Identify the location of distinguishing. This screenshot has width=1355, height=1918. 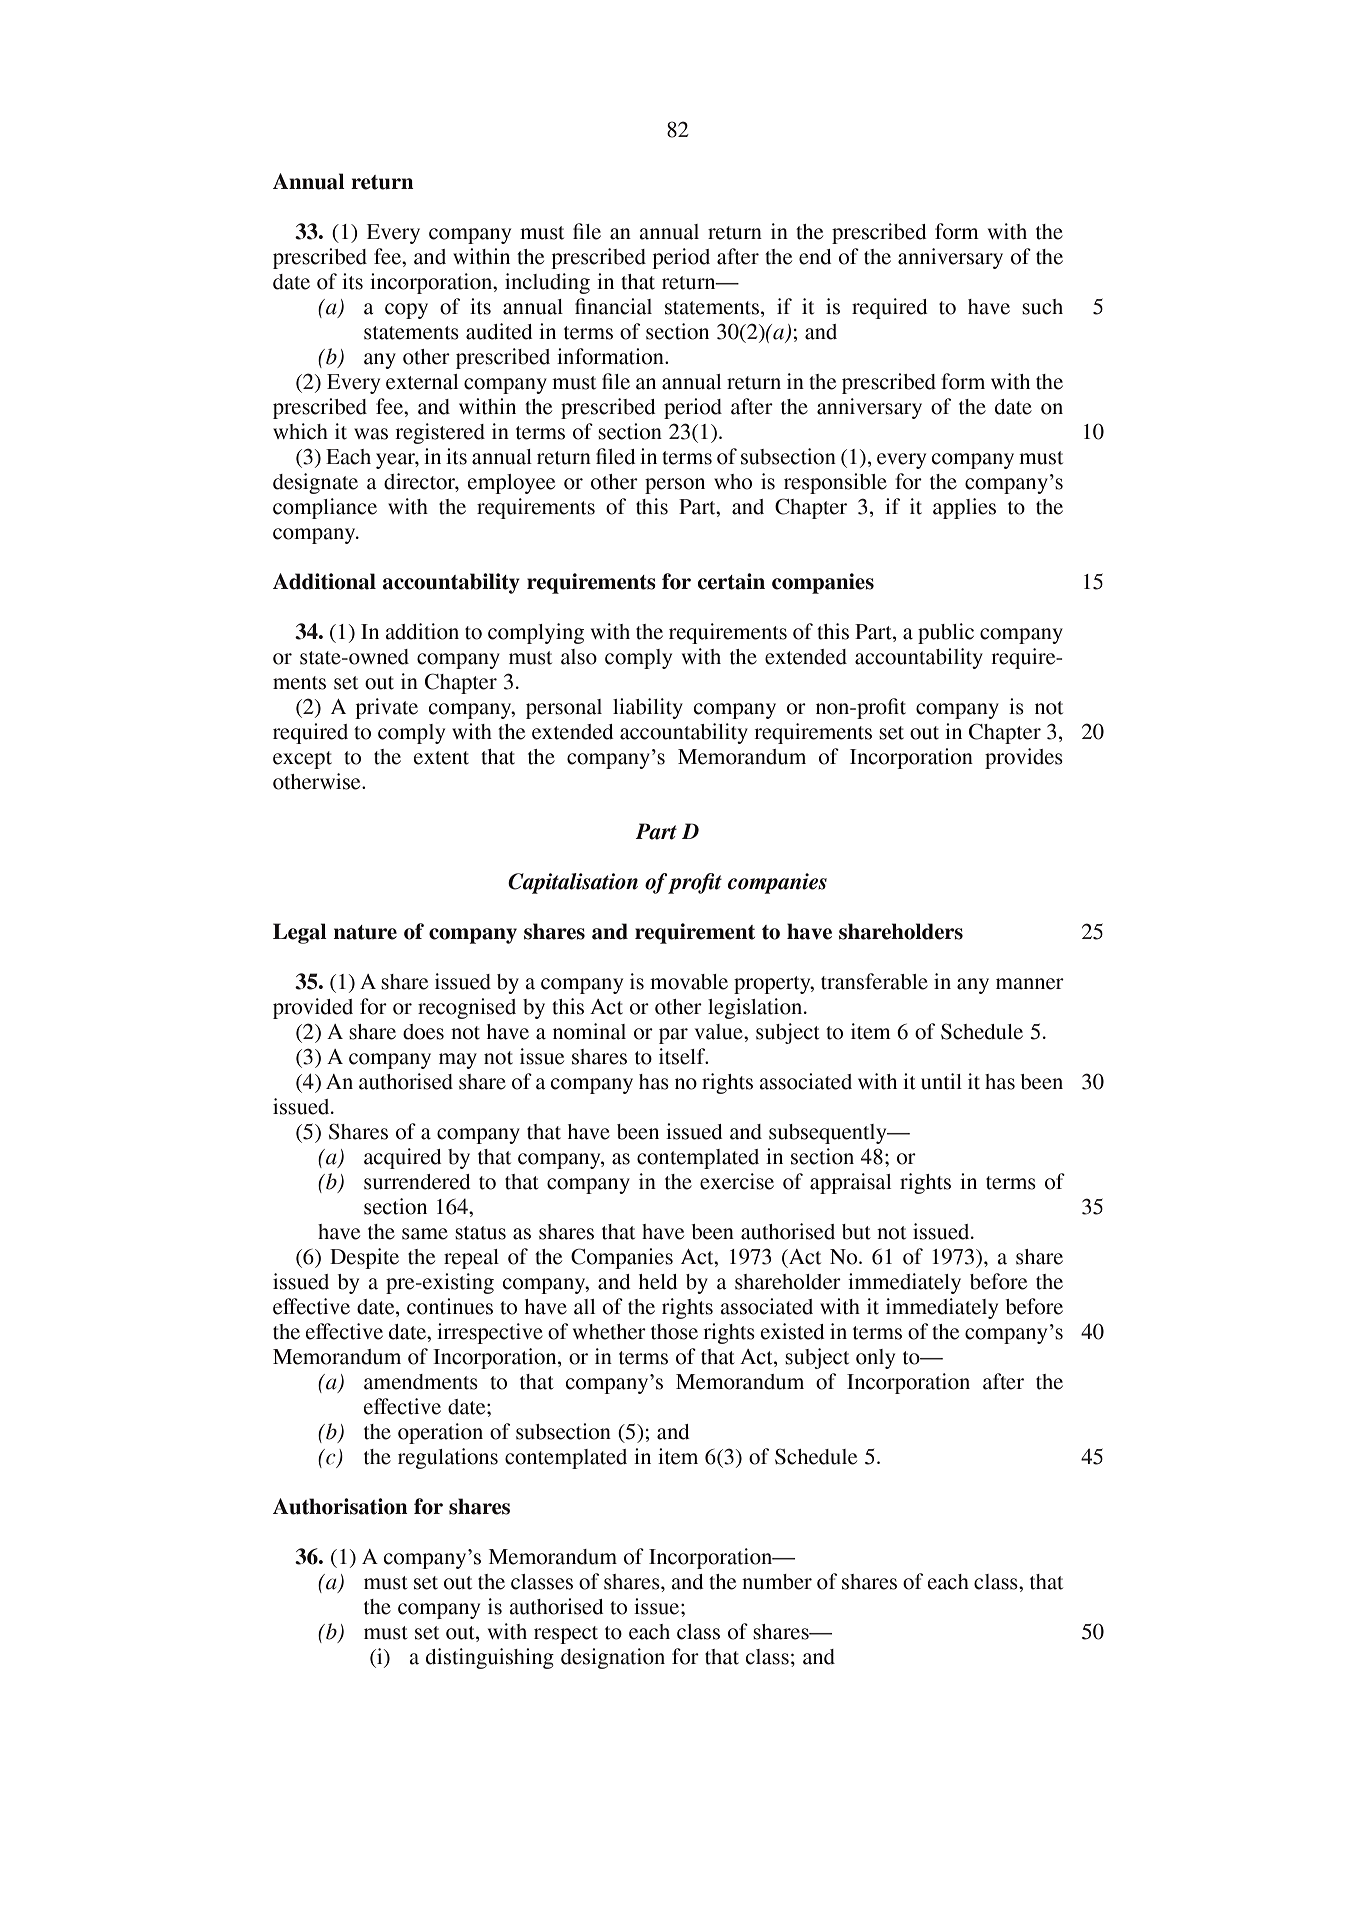
(490, 1658).
